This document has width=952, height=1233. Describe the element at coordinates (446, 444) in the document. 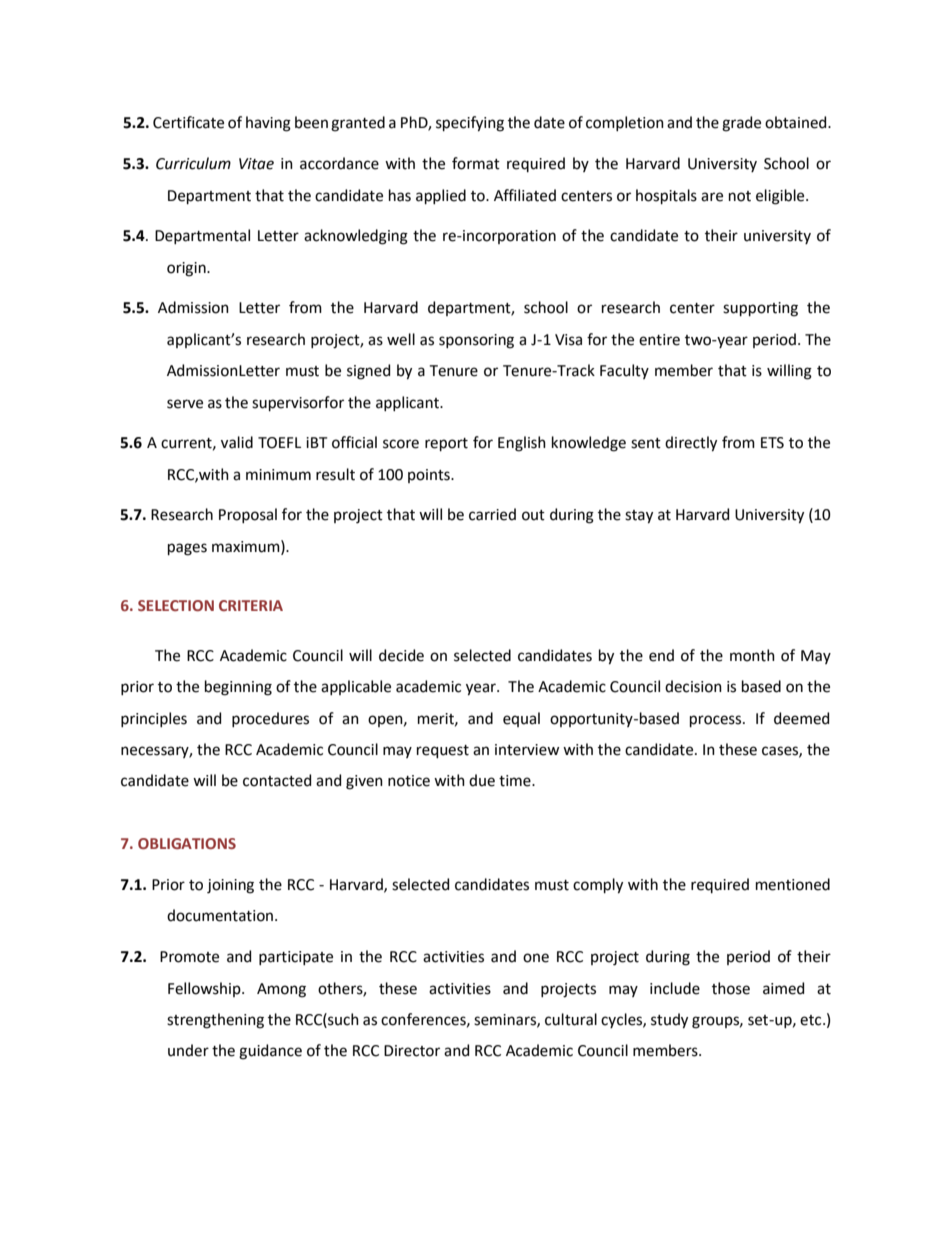

I see `report` at that location.
